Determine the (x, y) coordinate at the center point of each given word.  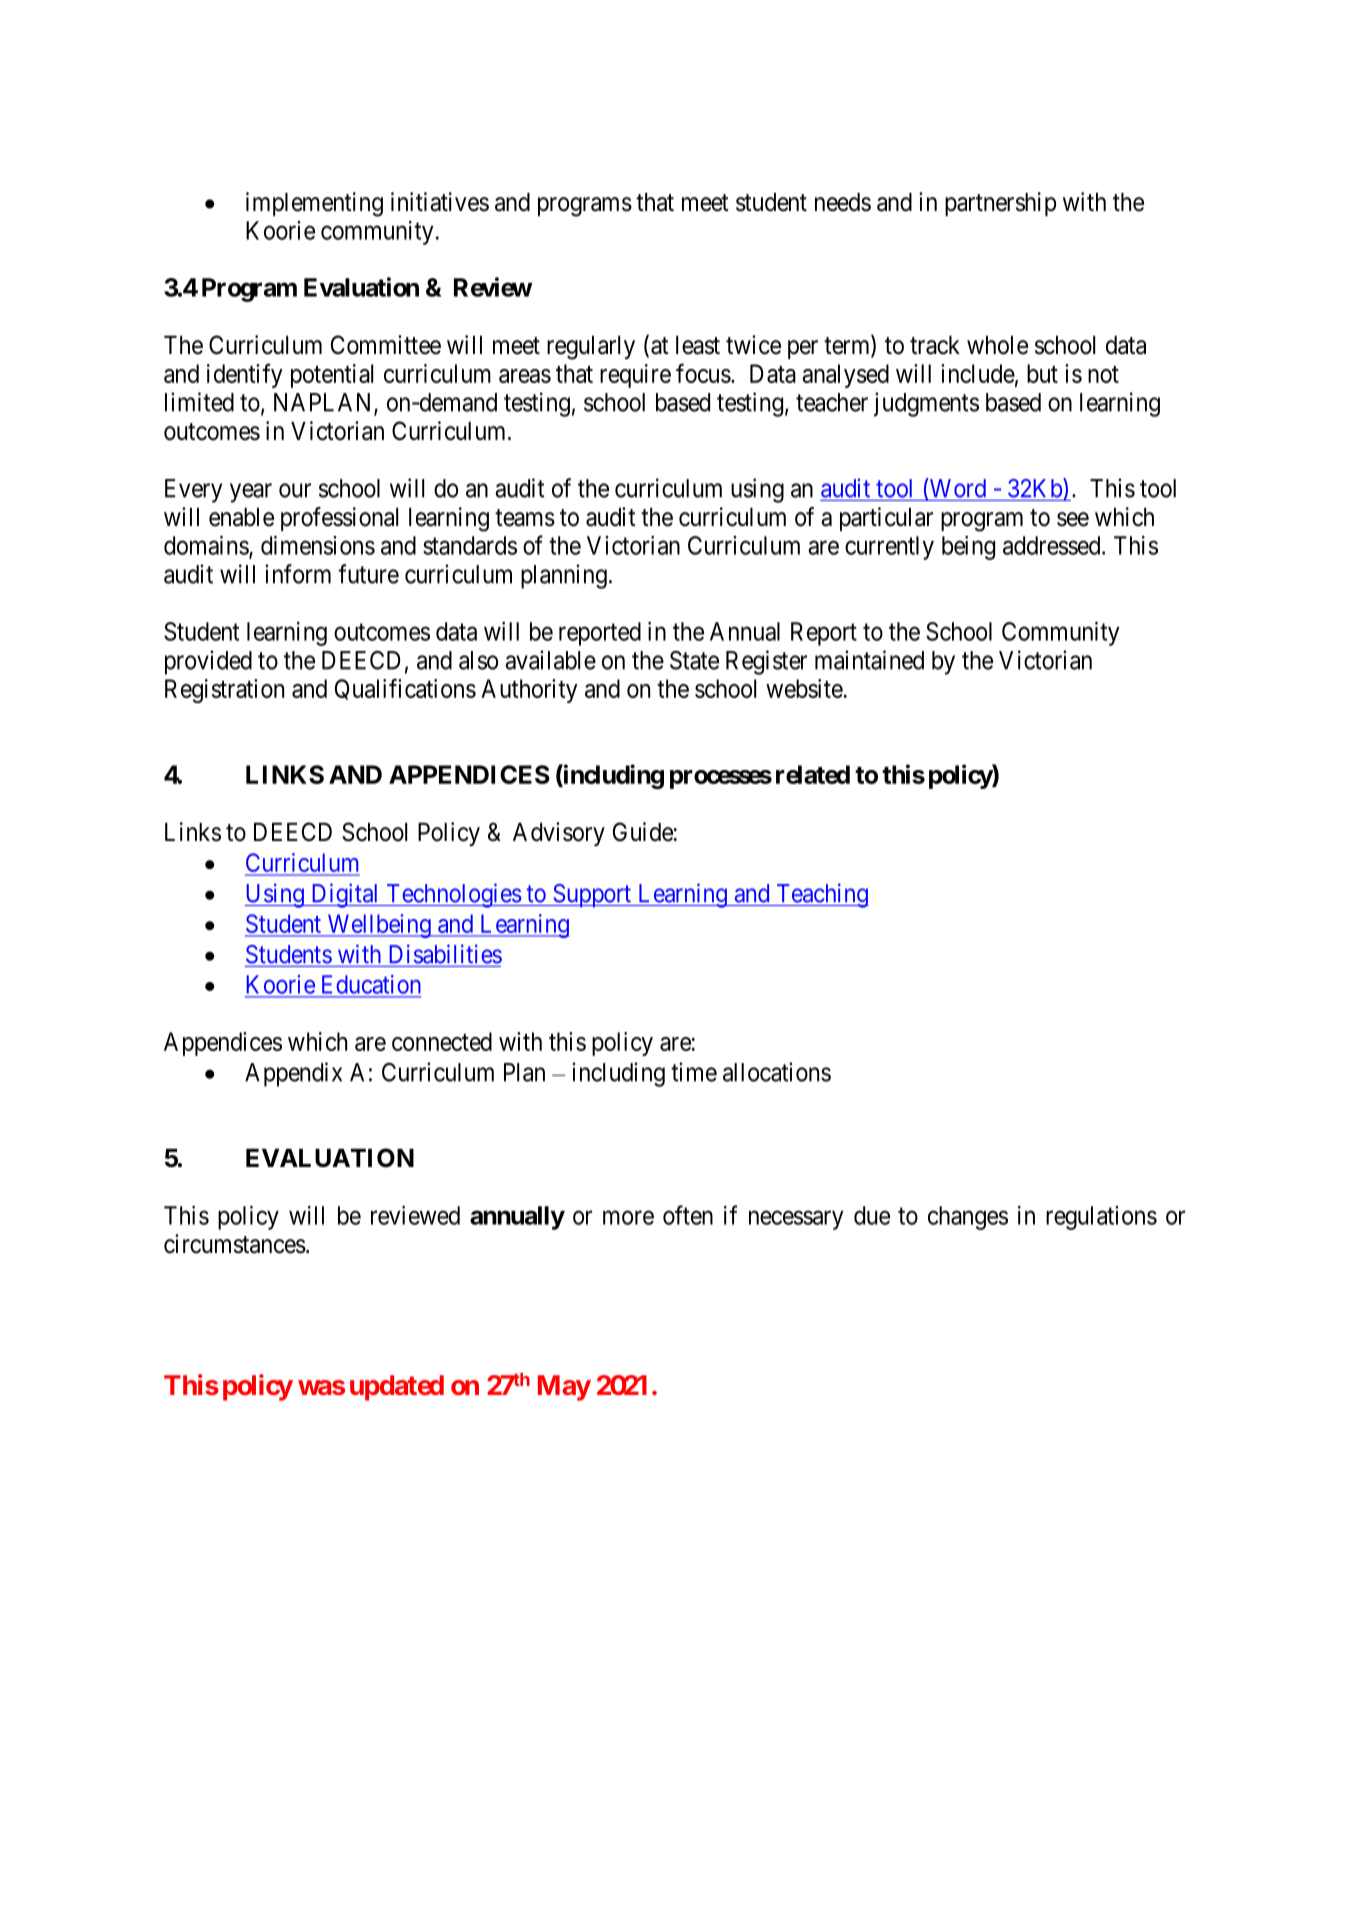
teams (525, 518)
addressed (1053, 545)
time (694, 1072)
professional (339, 519)
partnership (1000, 204)
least (698, 345)
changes (968, 1218)
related (813, 774)
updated (397, 1388)
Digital (345, 895)
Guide (643, 832)
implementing (314, 204)
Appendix (293, 1074)
